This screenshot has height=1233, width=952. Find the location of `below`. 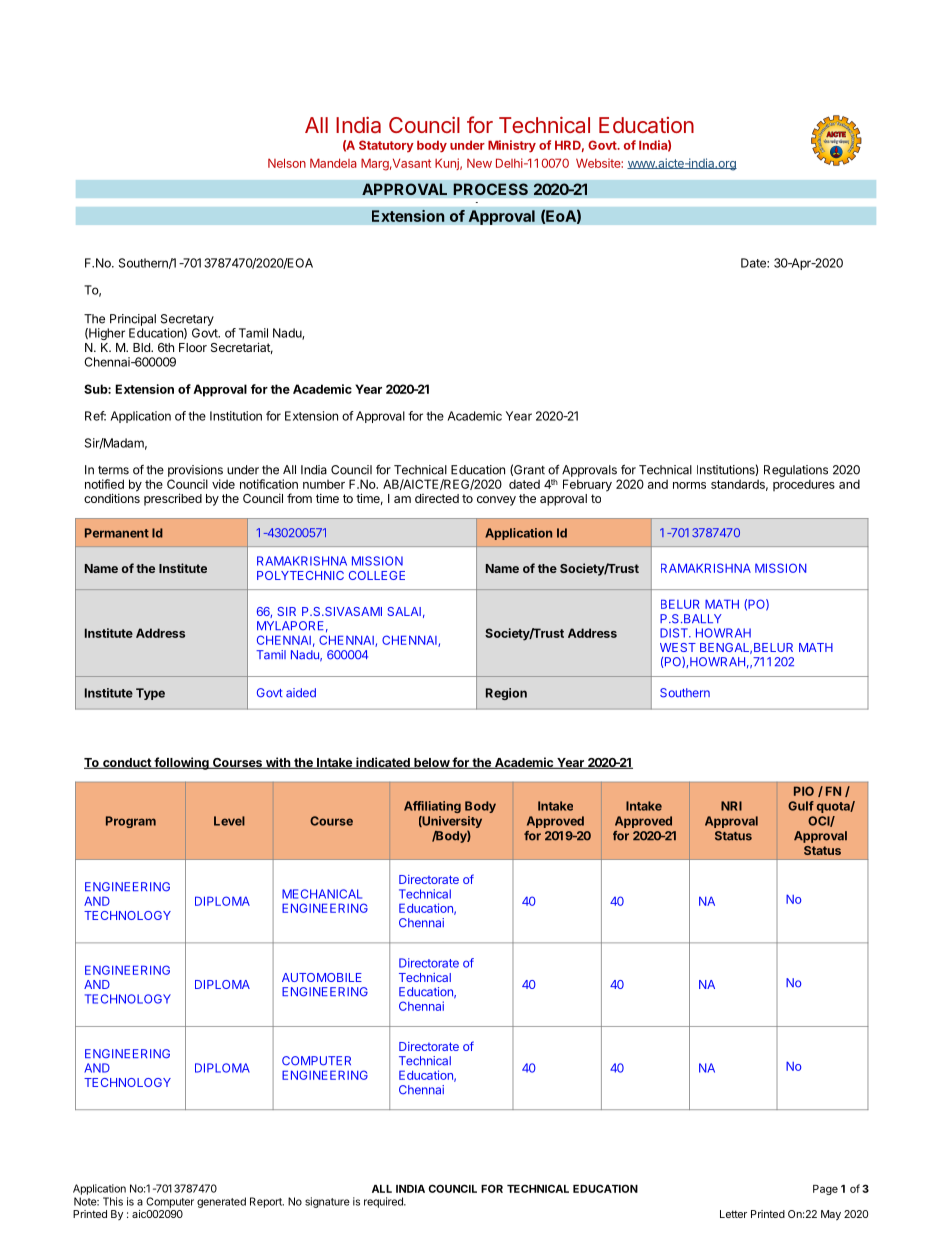

below is located at coordinates (431, 763).
